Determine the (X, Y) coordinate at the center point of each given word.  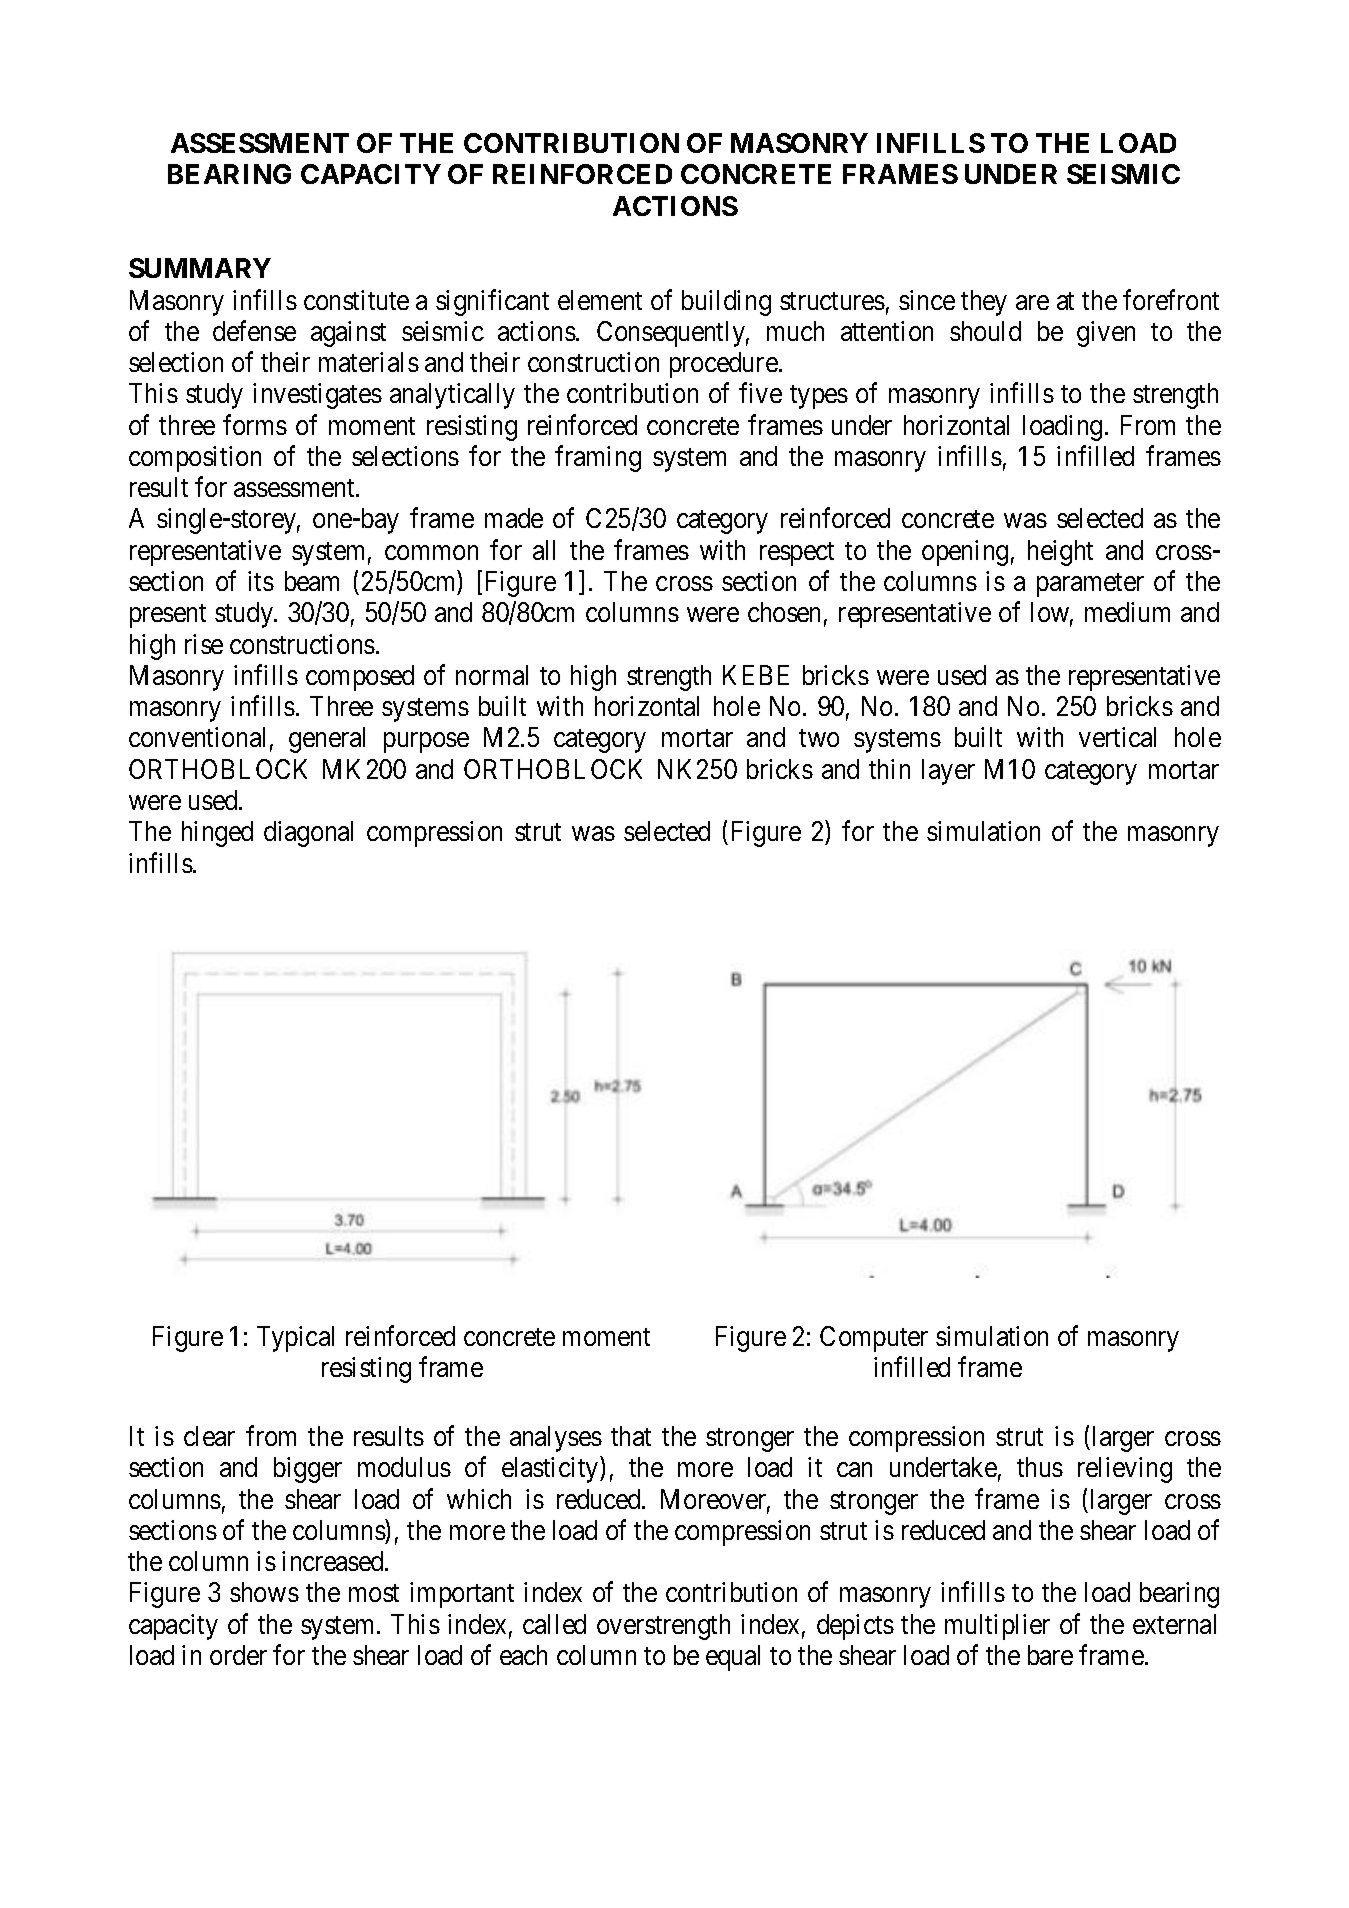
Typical (295, 1339)
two (819, 738)
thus (1040, 1467)
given (1106, 334)
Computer (874, 1339)
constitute (356, 300)
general (327, 740)
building (726, 303)
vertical (1117, 737)
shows (264, 1592)
